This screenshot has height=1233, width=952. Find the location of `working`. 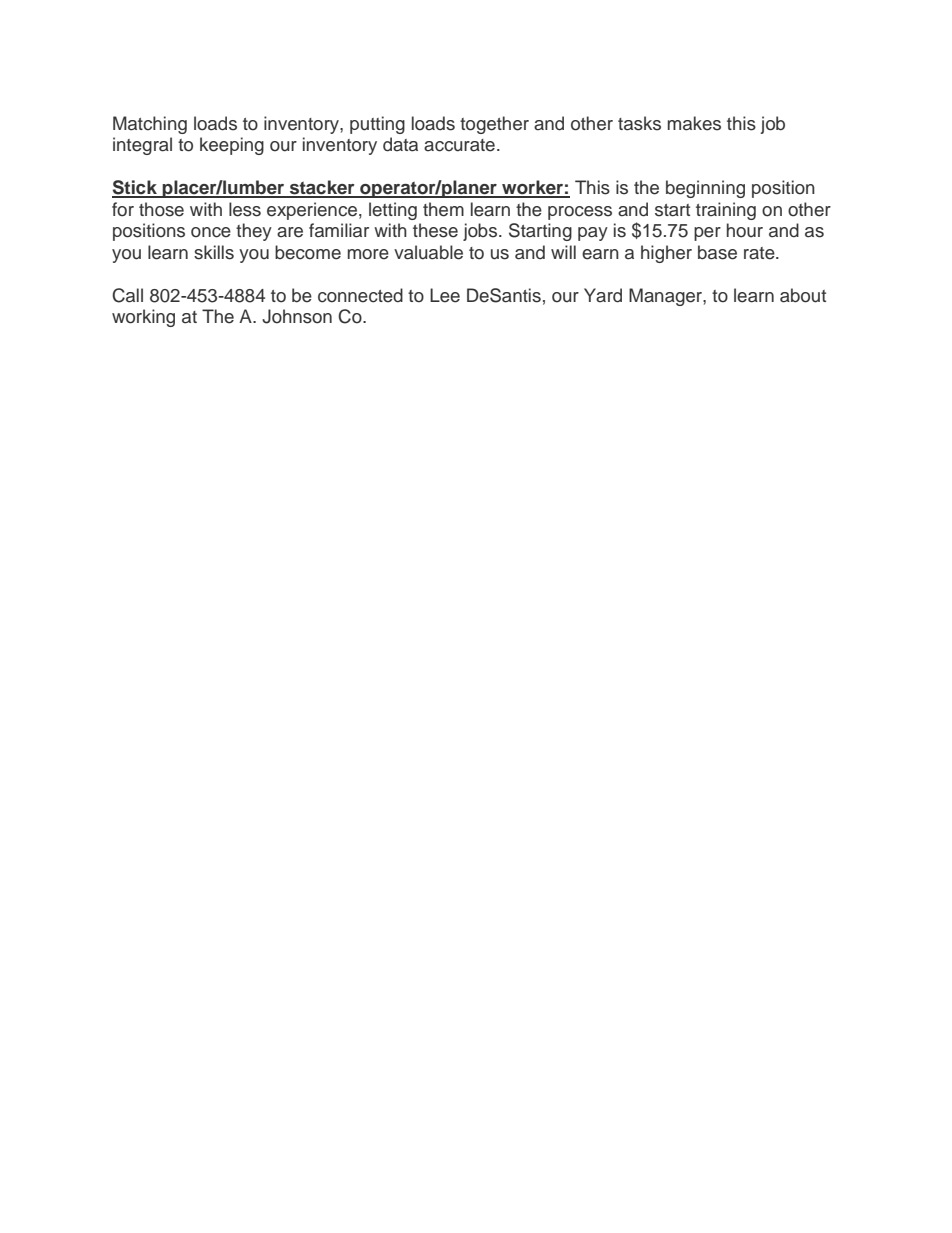

working is located at coordinates (143, 318).
